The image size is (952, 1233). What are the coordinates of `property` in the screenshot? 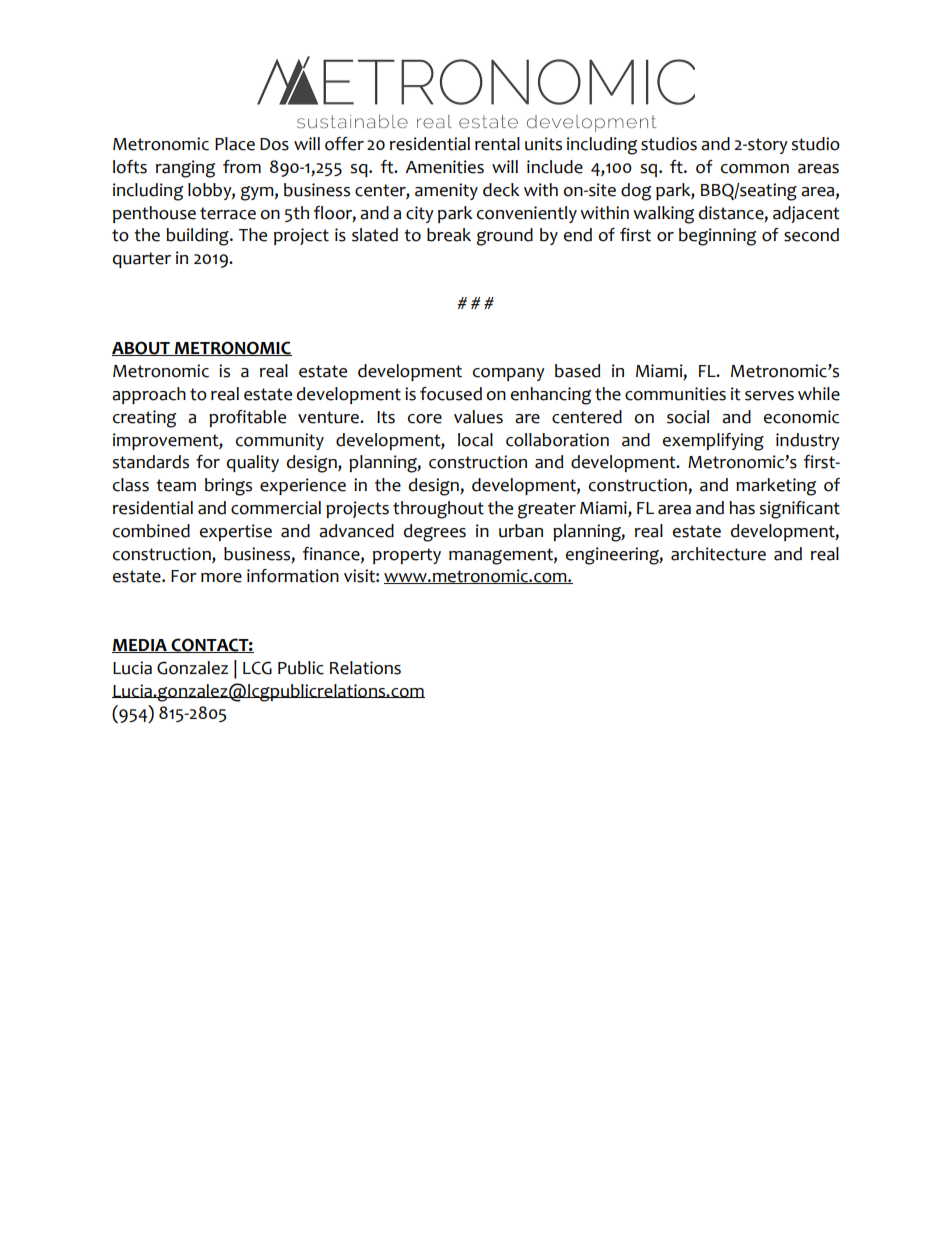 It's located at (407, 556).
